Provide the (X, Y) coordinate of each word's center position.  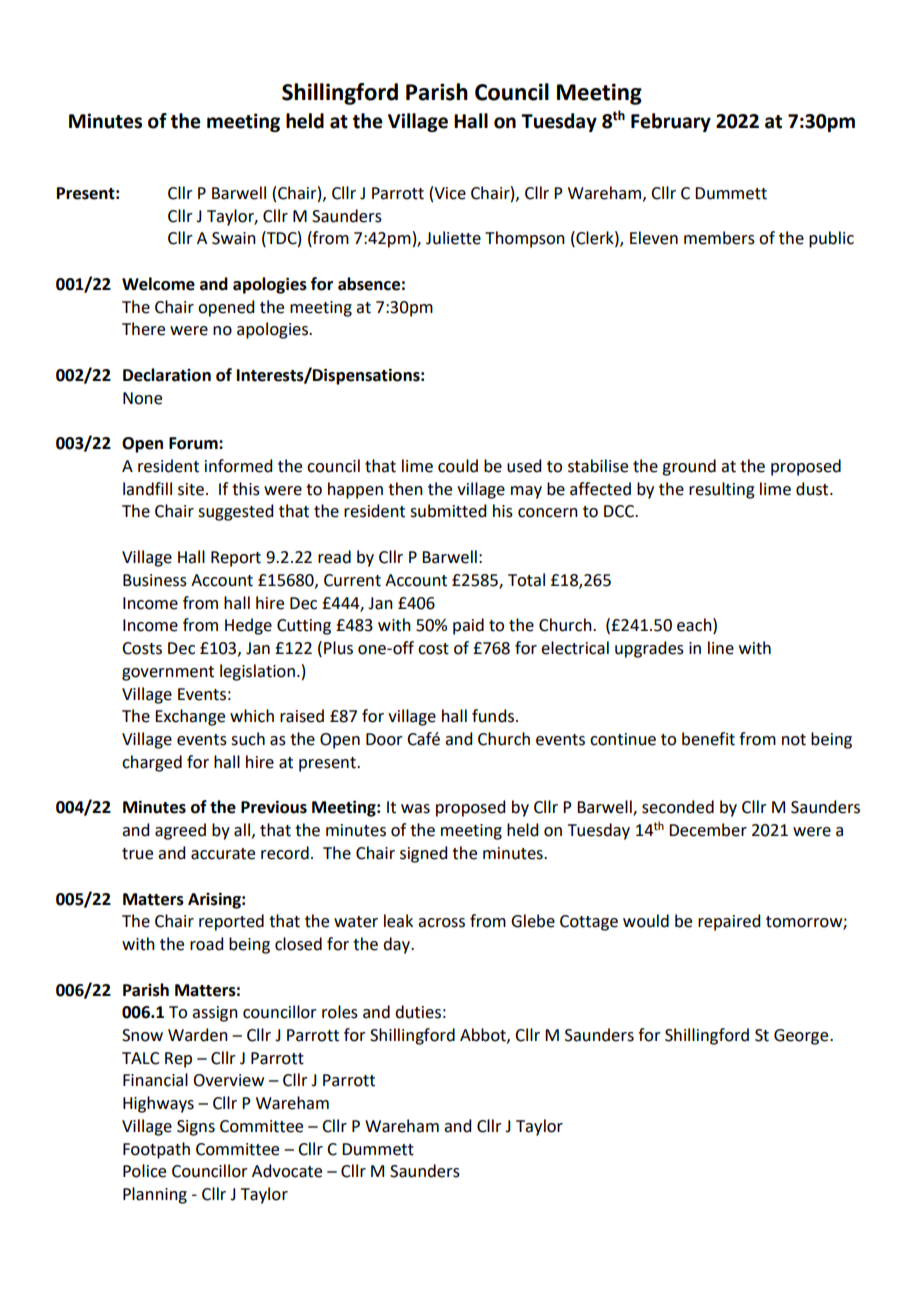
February (671, 122)
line (721, 648)
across (441, 923)
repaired (729, 922)
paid (468, 626)
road (206, 944)
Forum (194, 443)
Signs (196, 1128)
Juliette (453, 238)
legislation (257, 672)
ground (689, 467)
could (458, 466)
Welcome (158, 284)
